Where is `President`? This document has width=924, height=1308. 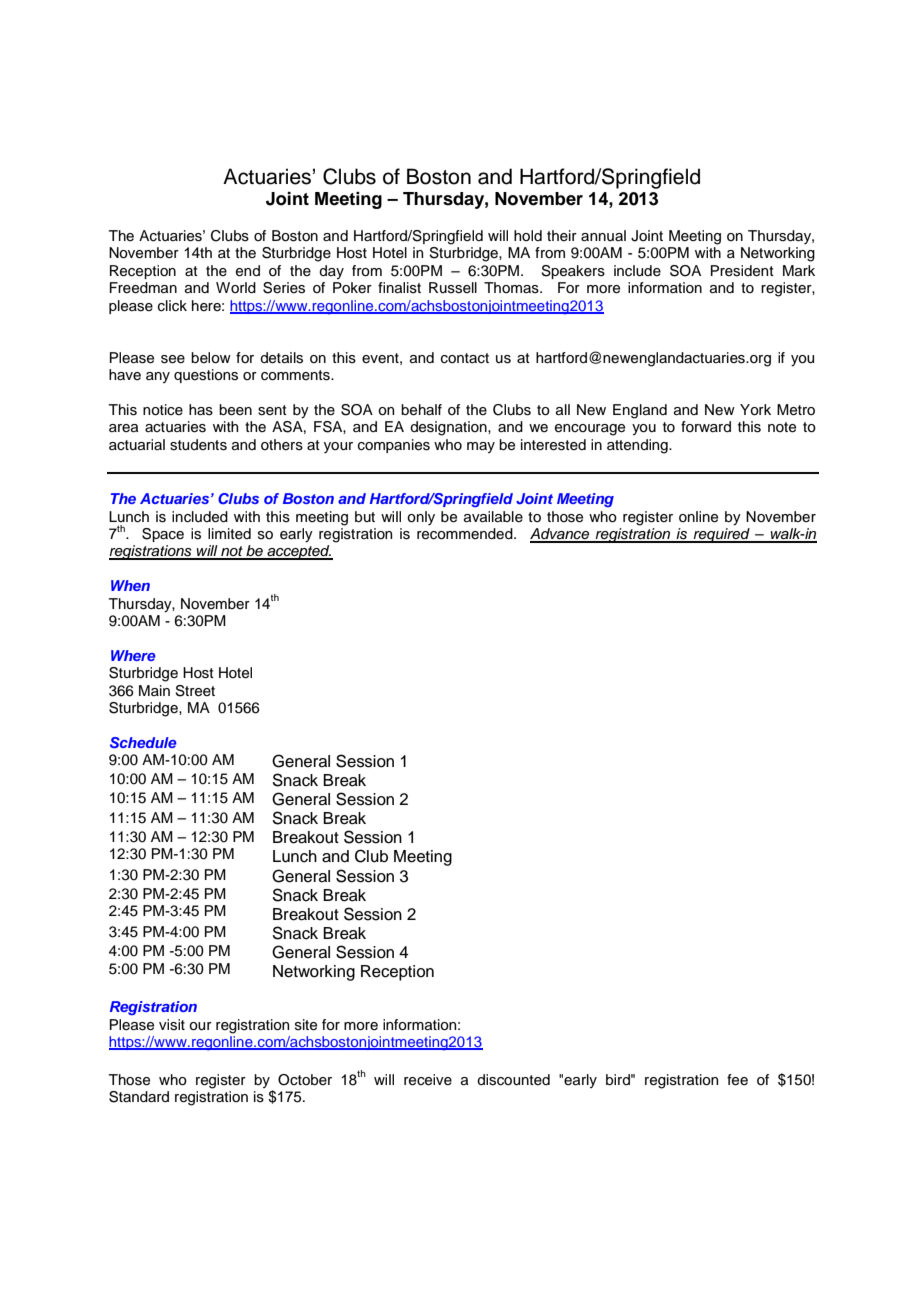 President is located at coordinates (742, 271).
